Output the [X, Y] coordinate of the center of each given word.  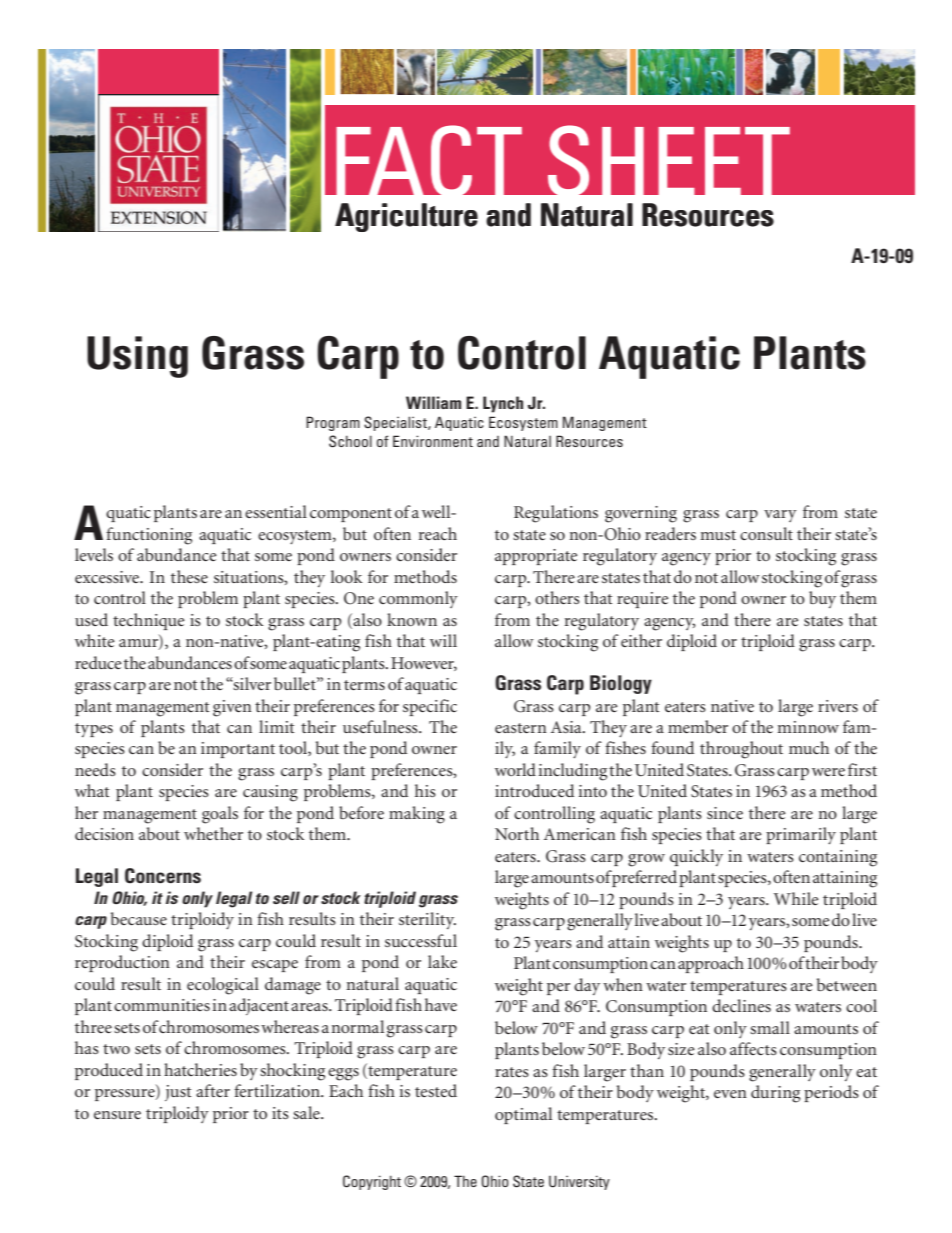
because [139, 918]
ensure [117, 1115]
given [232, 708]
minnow [808, 727]
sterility [427, 920]
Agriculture [406, 217]
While [796, 898]
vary [780, 516]
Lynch [503, 404]
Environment [433, 441]
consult [766, 533]
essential [276, 511]
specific [430, 707]
